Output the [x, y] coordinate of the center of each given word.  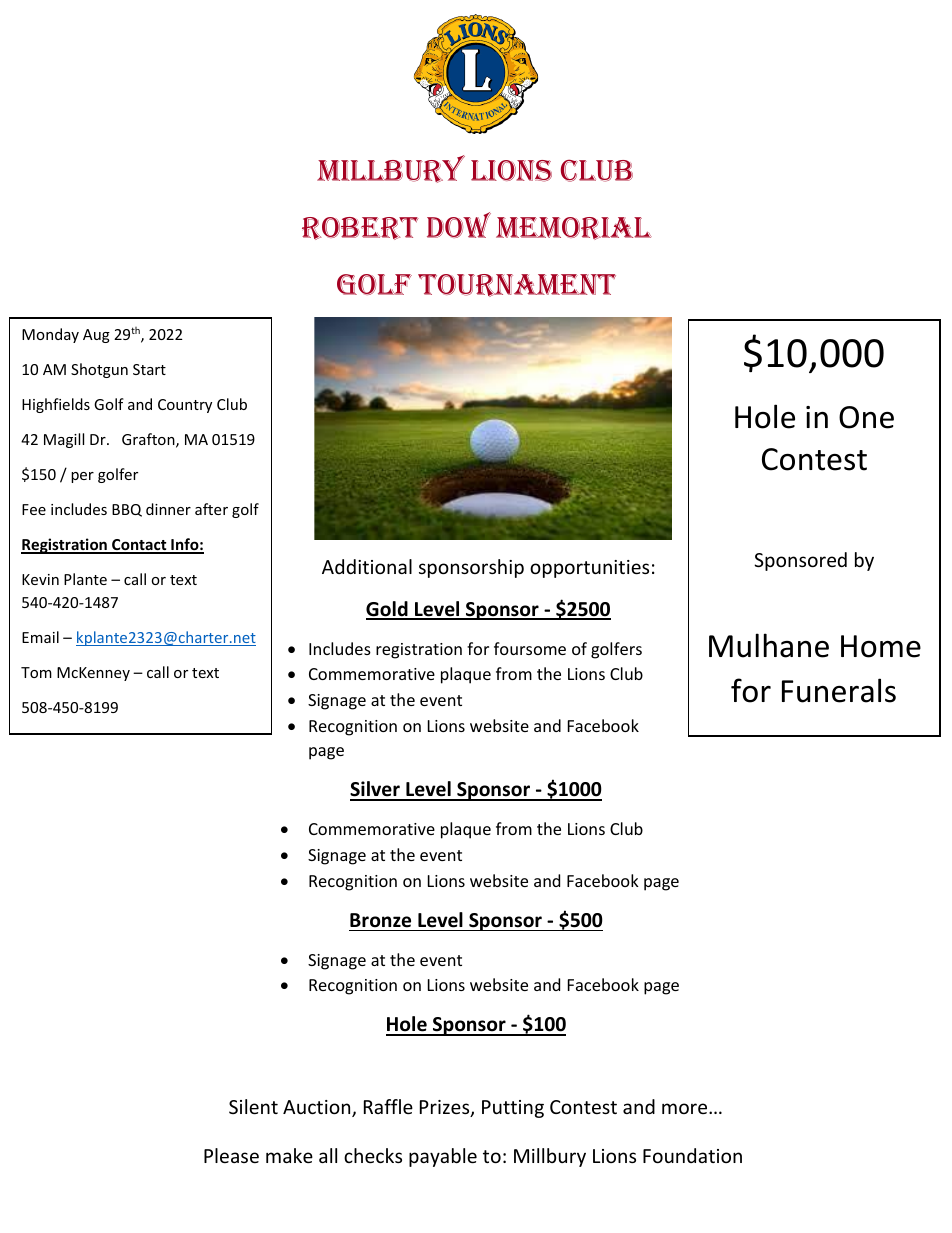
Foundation [692, 1155]
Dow [459, 225]
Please [231, 1155]
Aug [96, 336]
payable [443, 1157]
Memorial [574, 228]
